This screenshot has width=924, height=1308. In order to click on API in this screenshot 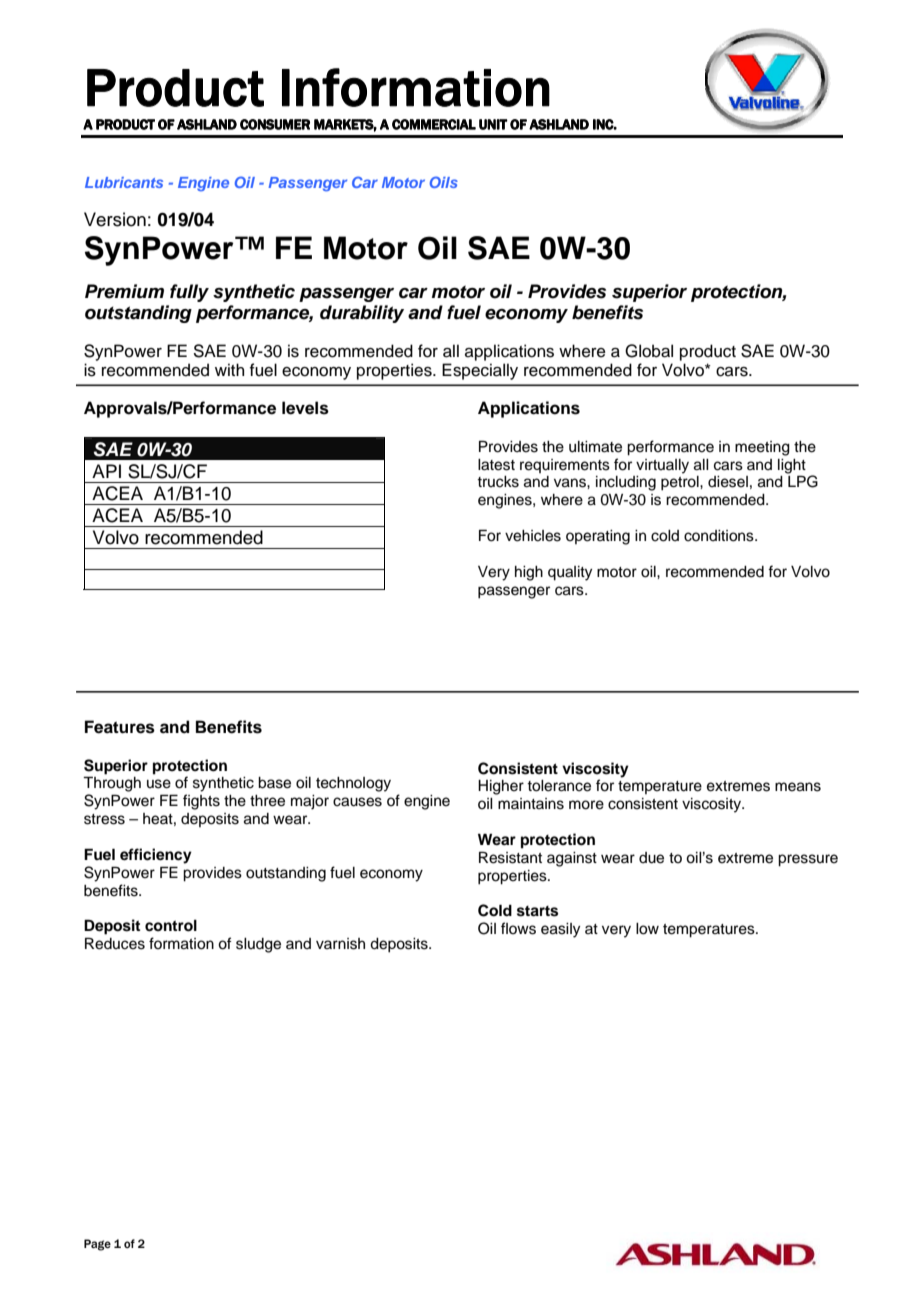, I will do `click(106, 471)`.
